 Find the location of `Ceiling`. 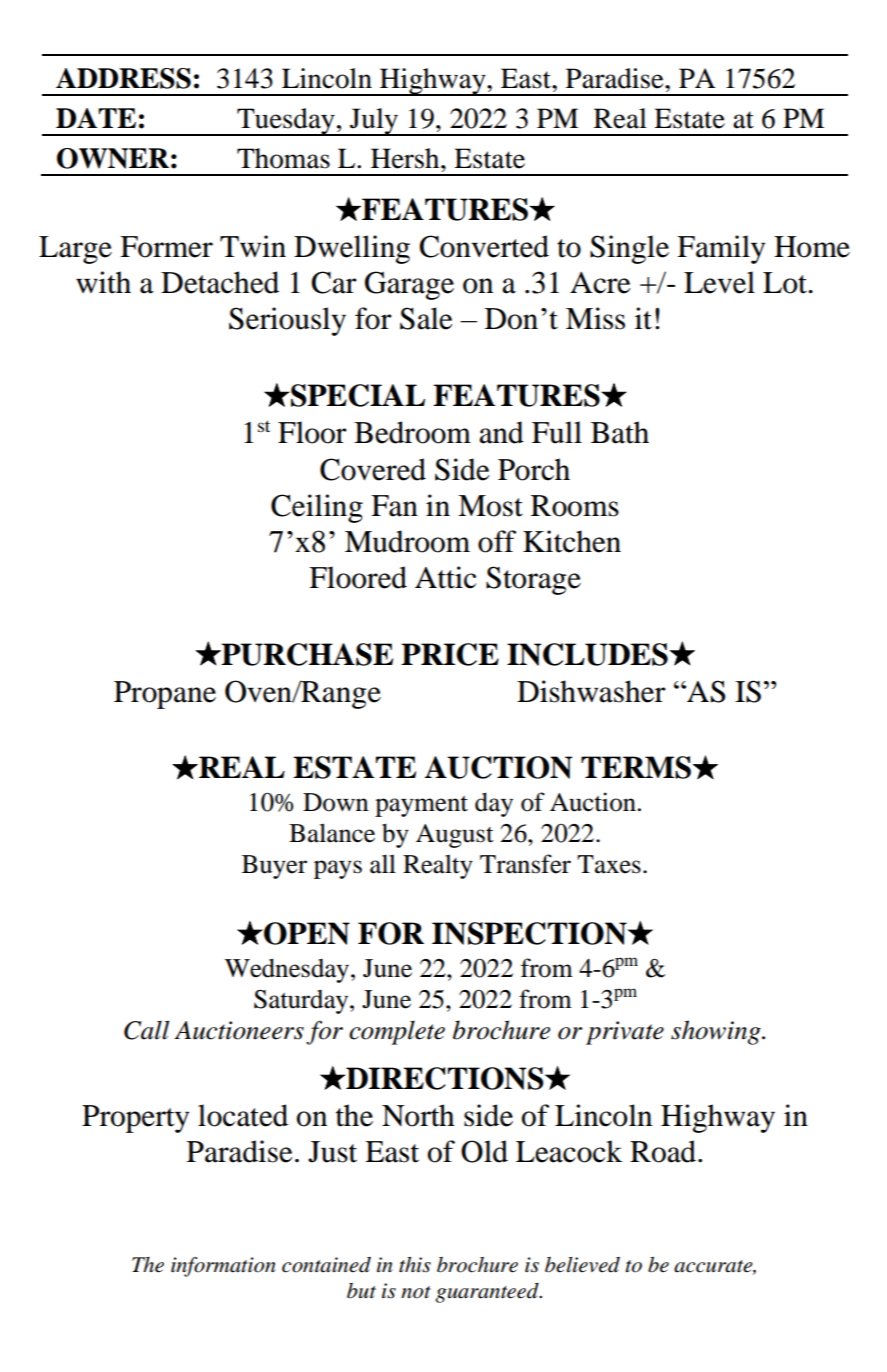

Ceiling is located at coordinates (317, 508).
